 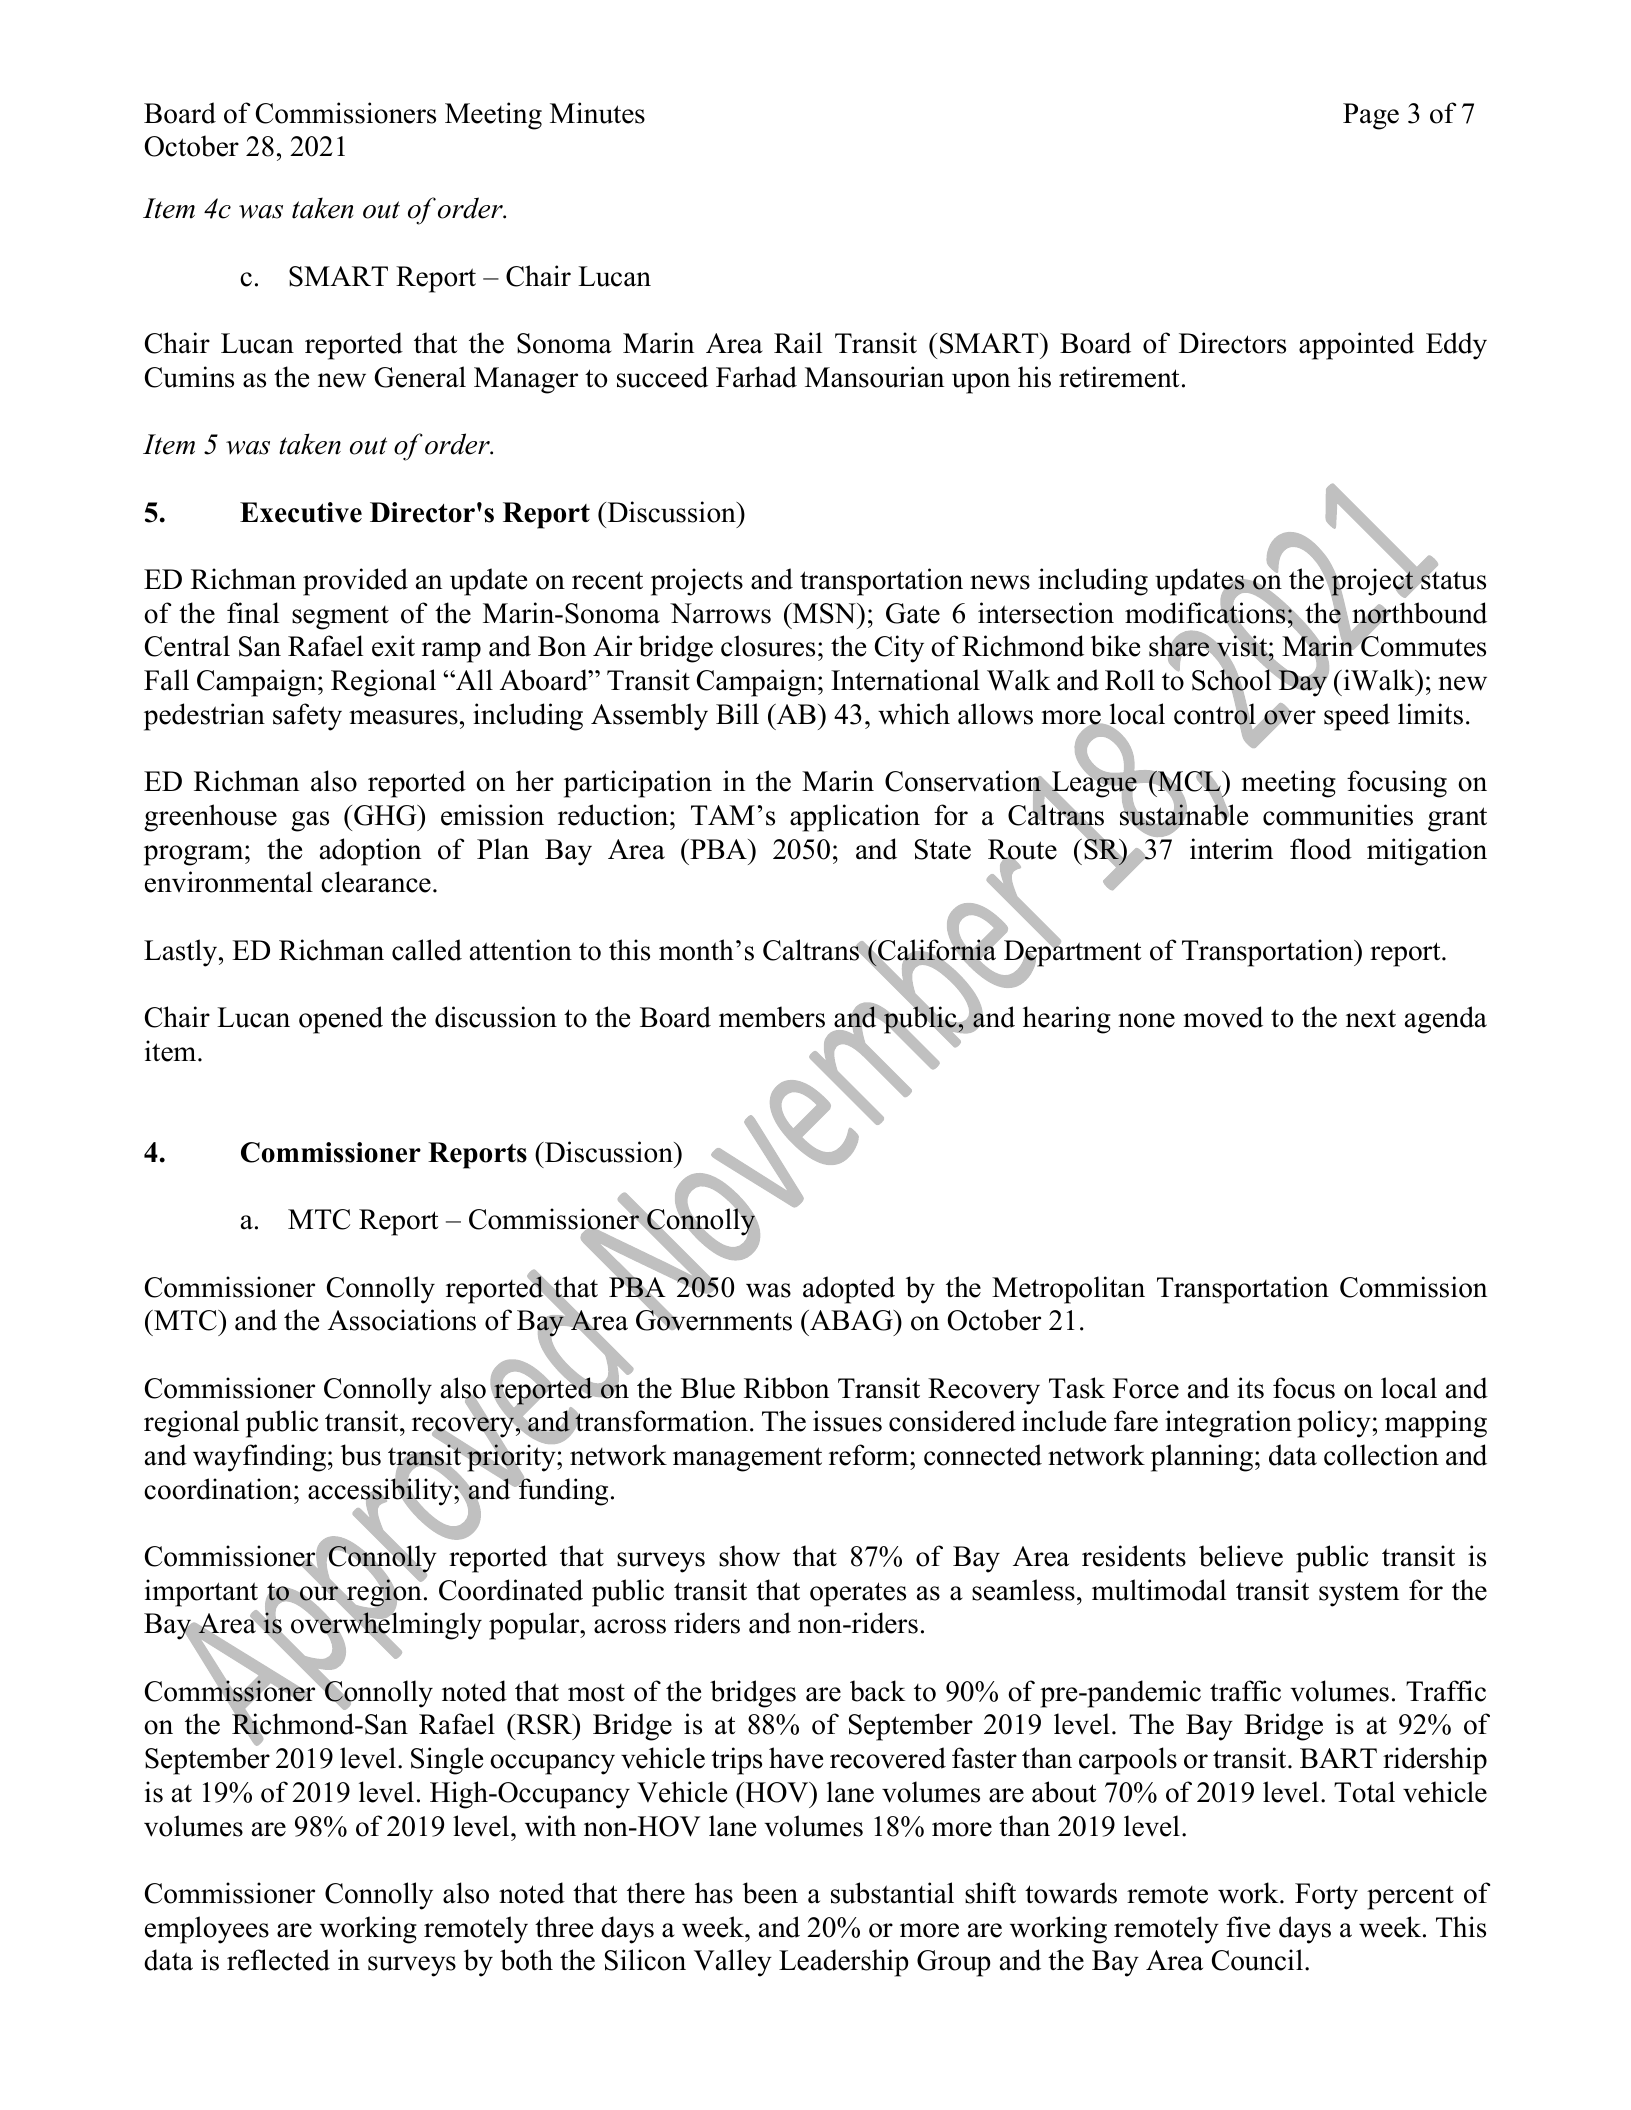 I want to click on safety, so click(x=307, y=717).
